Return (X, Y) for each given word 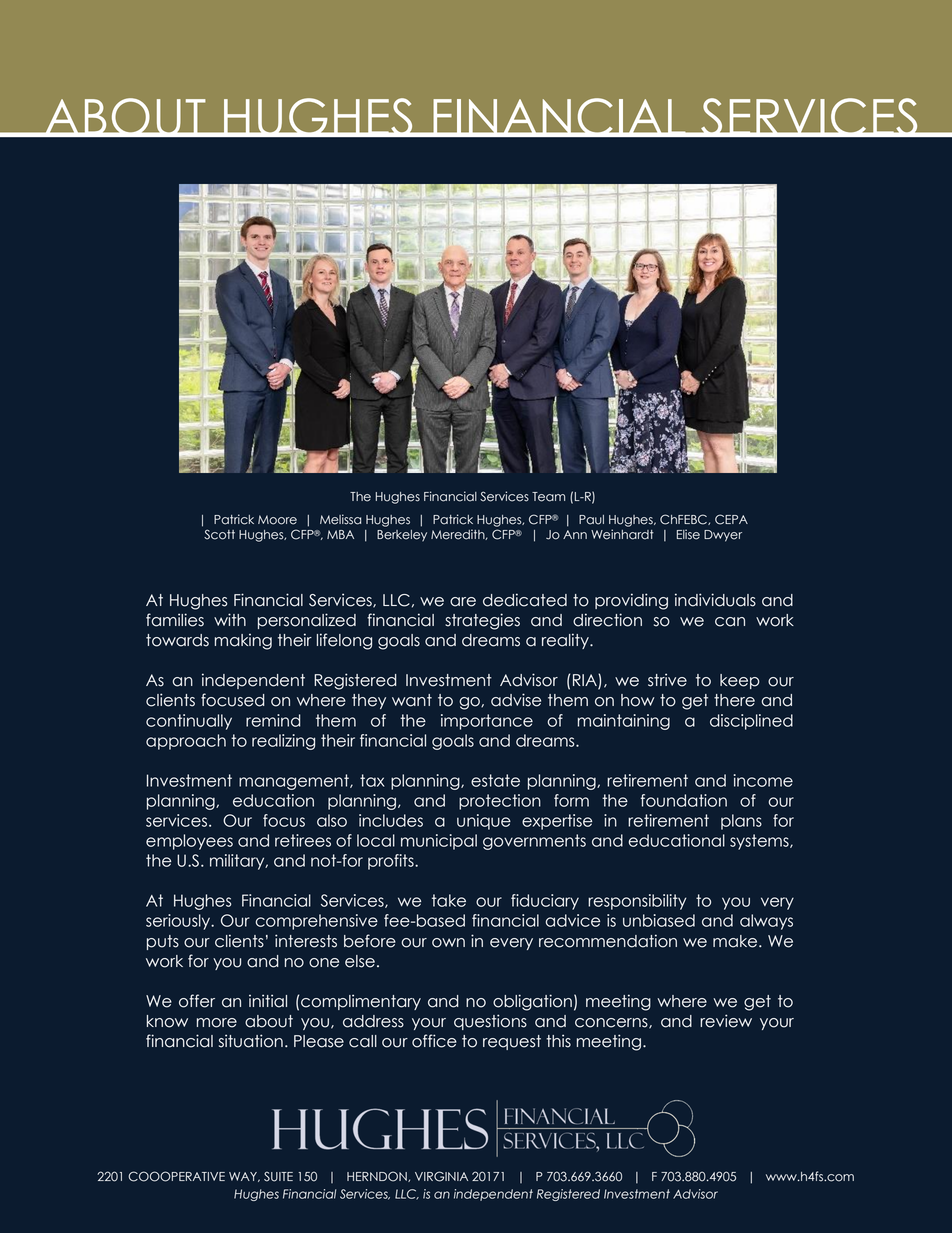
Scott (219, 534)
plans (741, 822)
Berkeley (402, 536)
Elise (688, 534)
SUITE (278, 1176)
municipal (439, 842)
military (238, 862)
